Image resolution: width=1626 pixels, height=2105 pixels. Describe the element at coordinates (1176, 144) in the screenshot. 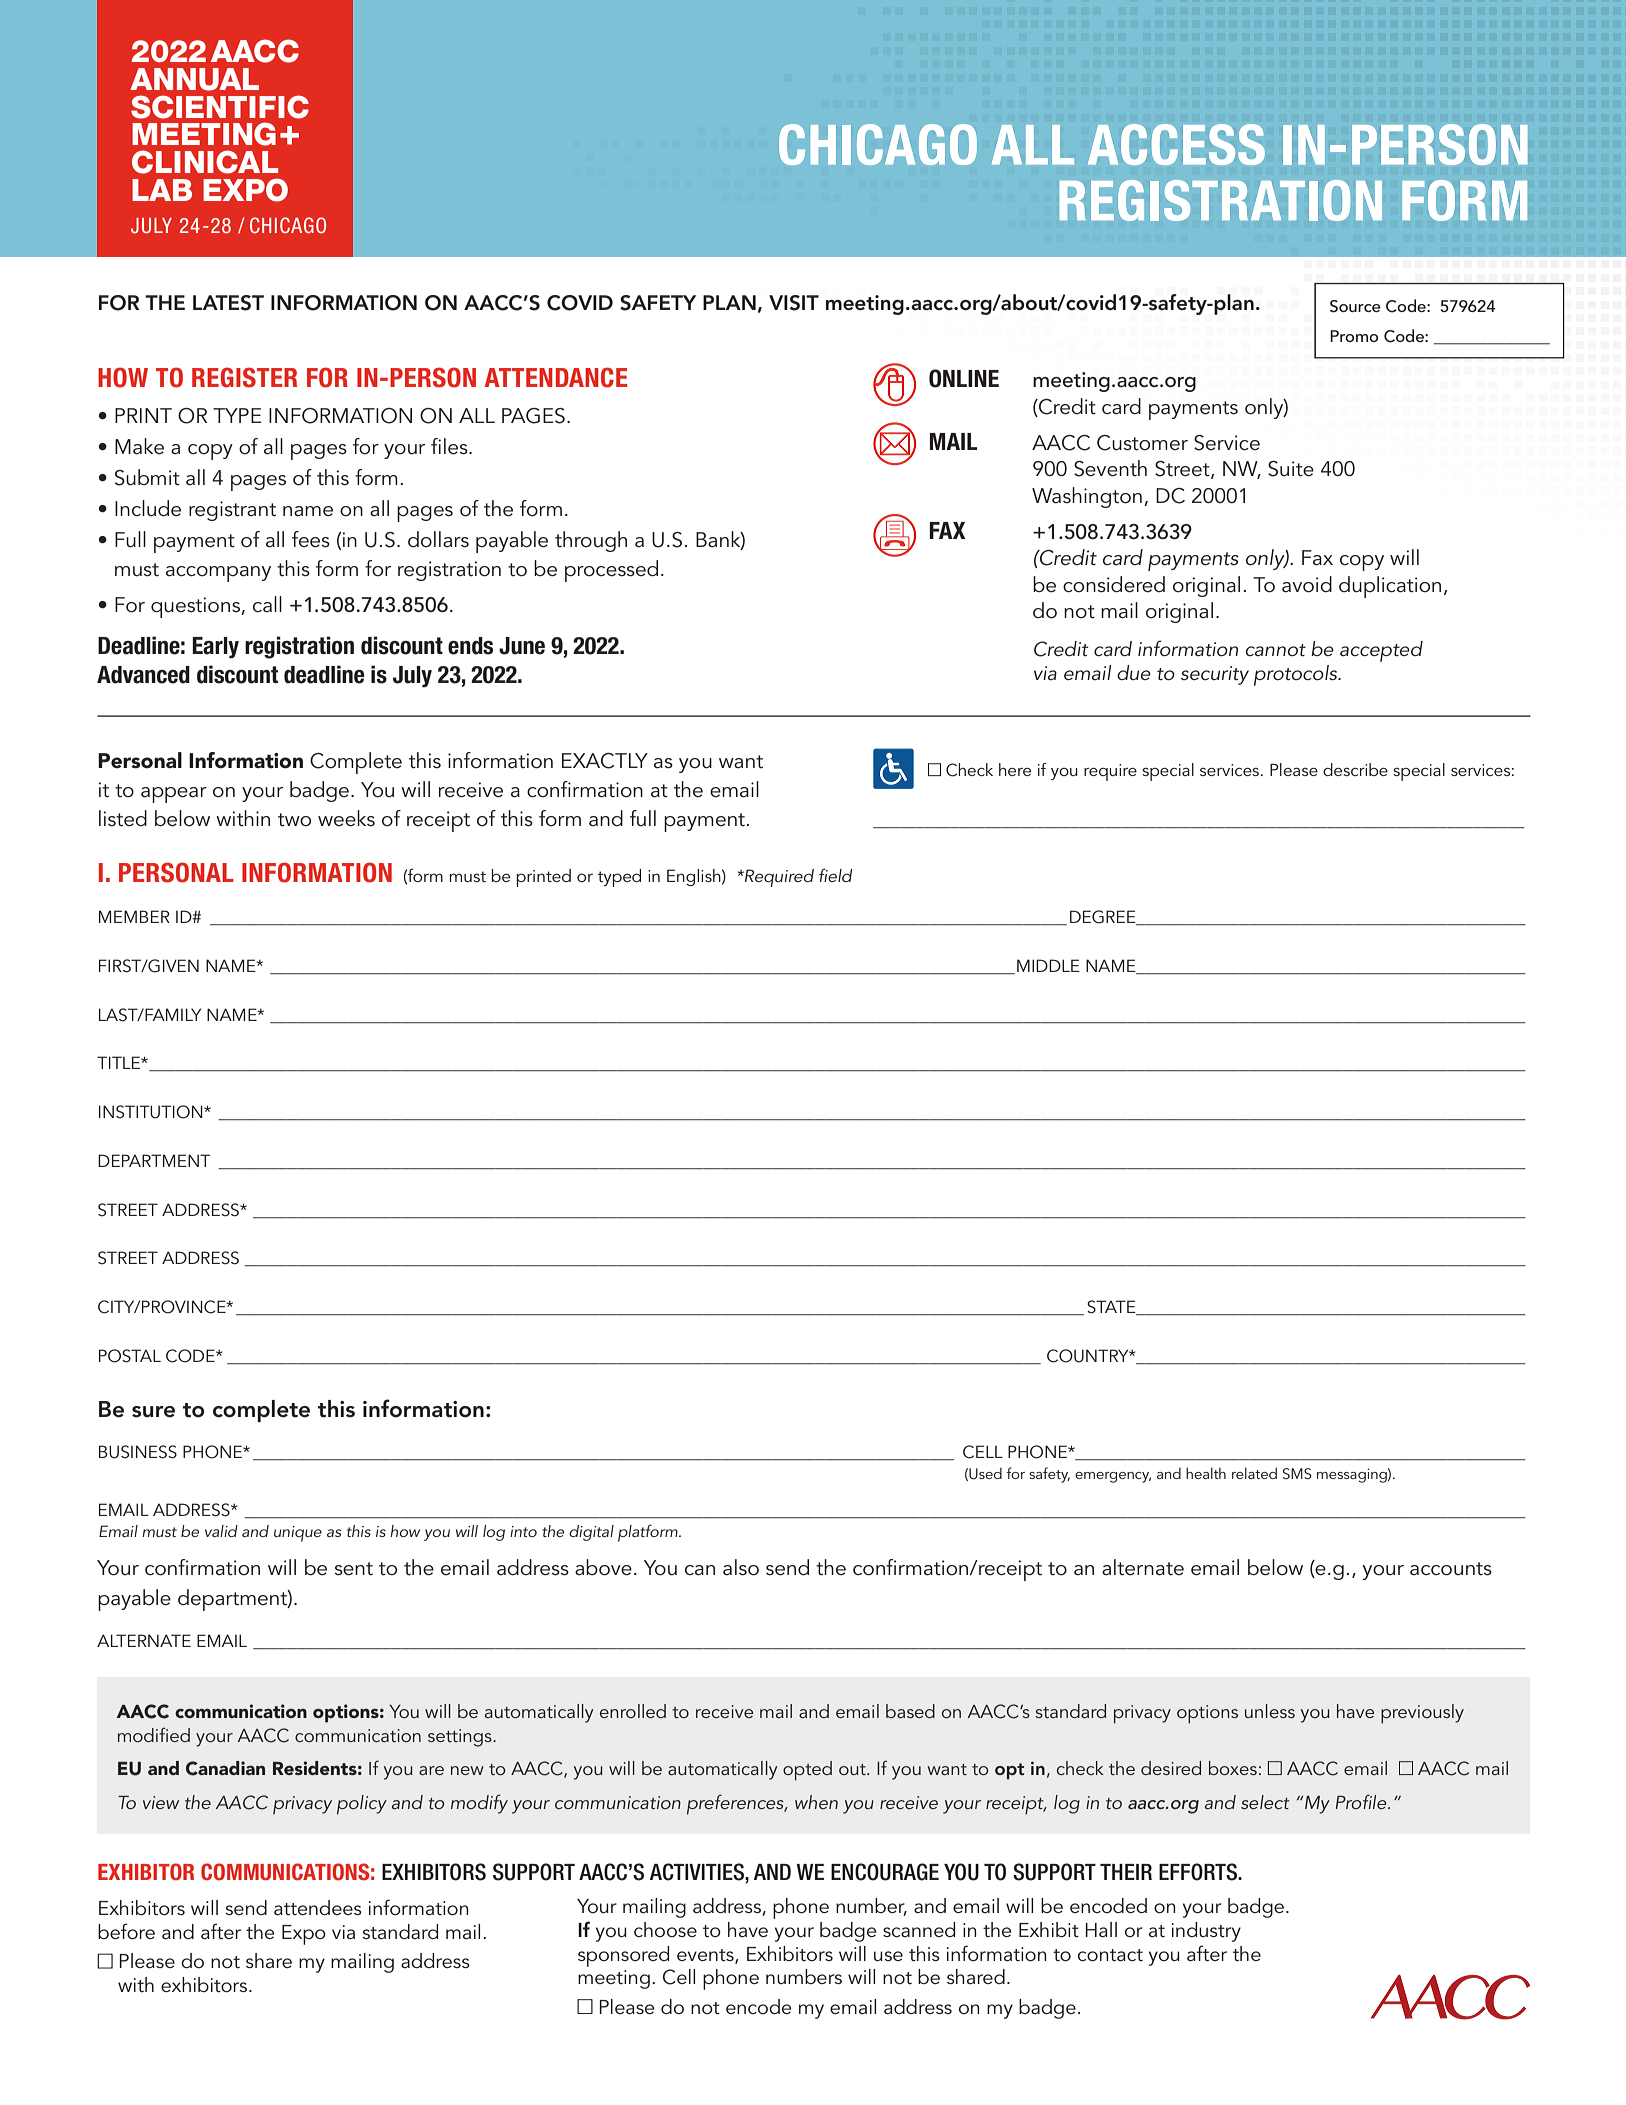

I see `ACCESS` at that location.
